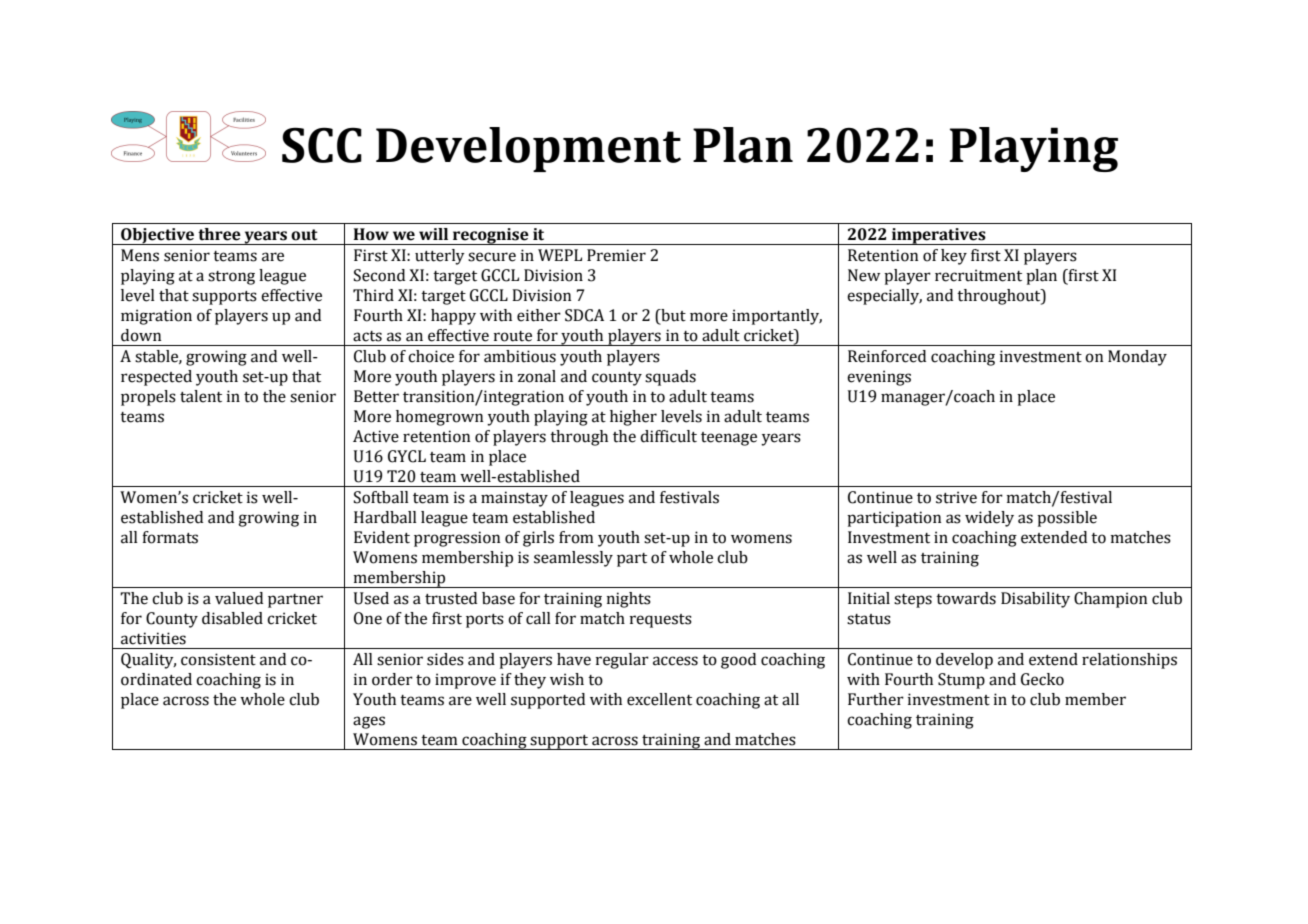 Image resolution: width=1308 pixels, height=924 pixels. What do you see at coordinates (978, 275) in the image?
I see `recruitment` at bounding box center [978, 275].
